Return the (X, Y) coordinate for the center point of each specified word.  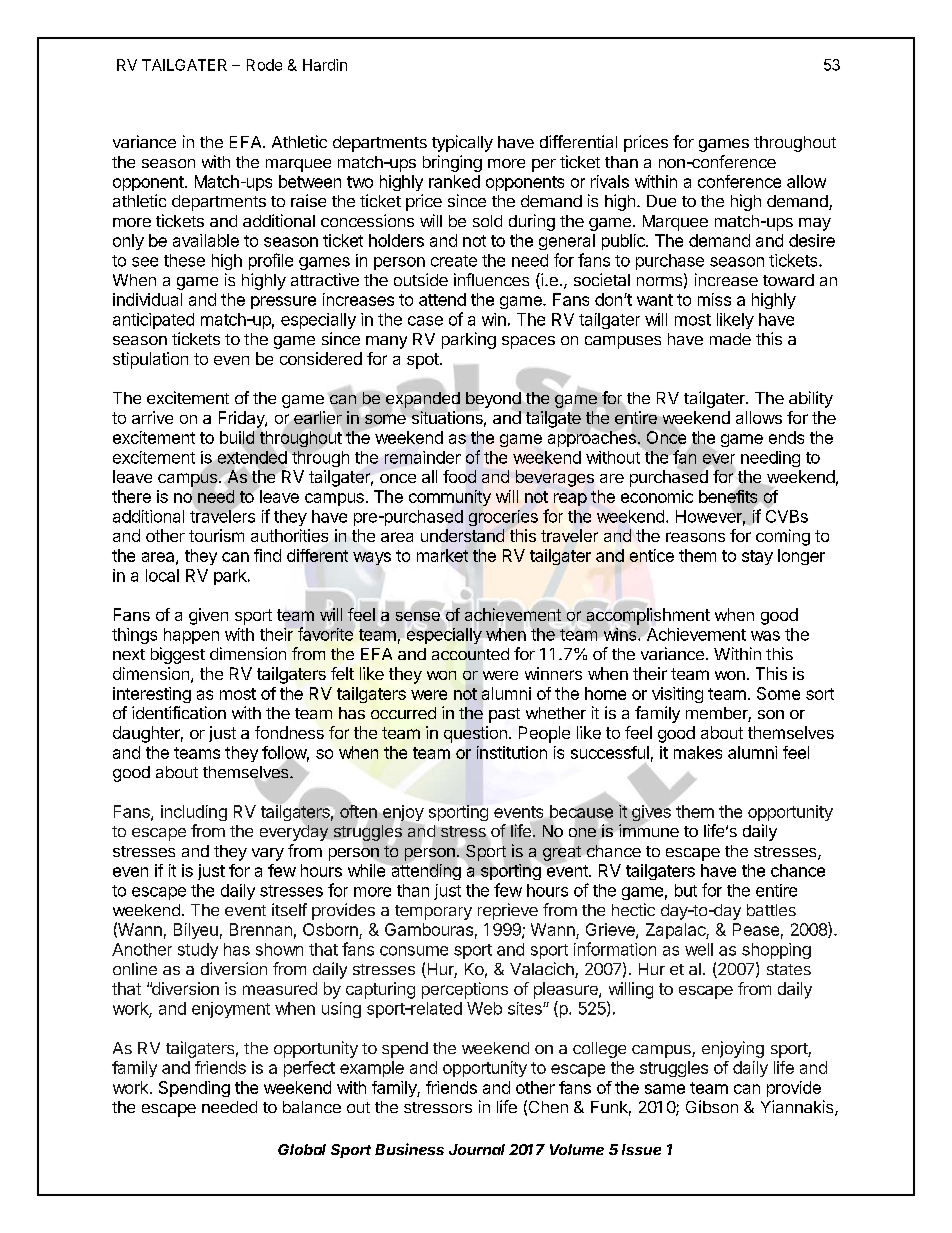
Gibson (712, 1106)
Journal (477, 1149)
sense (418, 615)
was (765, 636)
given (208, 616)
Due (661, 201)
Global (302, 1149)
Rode (264, 65)
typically (462, 143)
